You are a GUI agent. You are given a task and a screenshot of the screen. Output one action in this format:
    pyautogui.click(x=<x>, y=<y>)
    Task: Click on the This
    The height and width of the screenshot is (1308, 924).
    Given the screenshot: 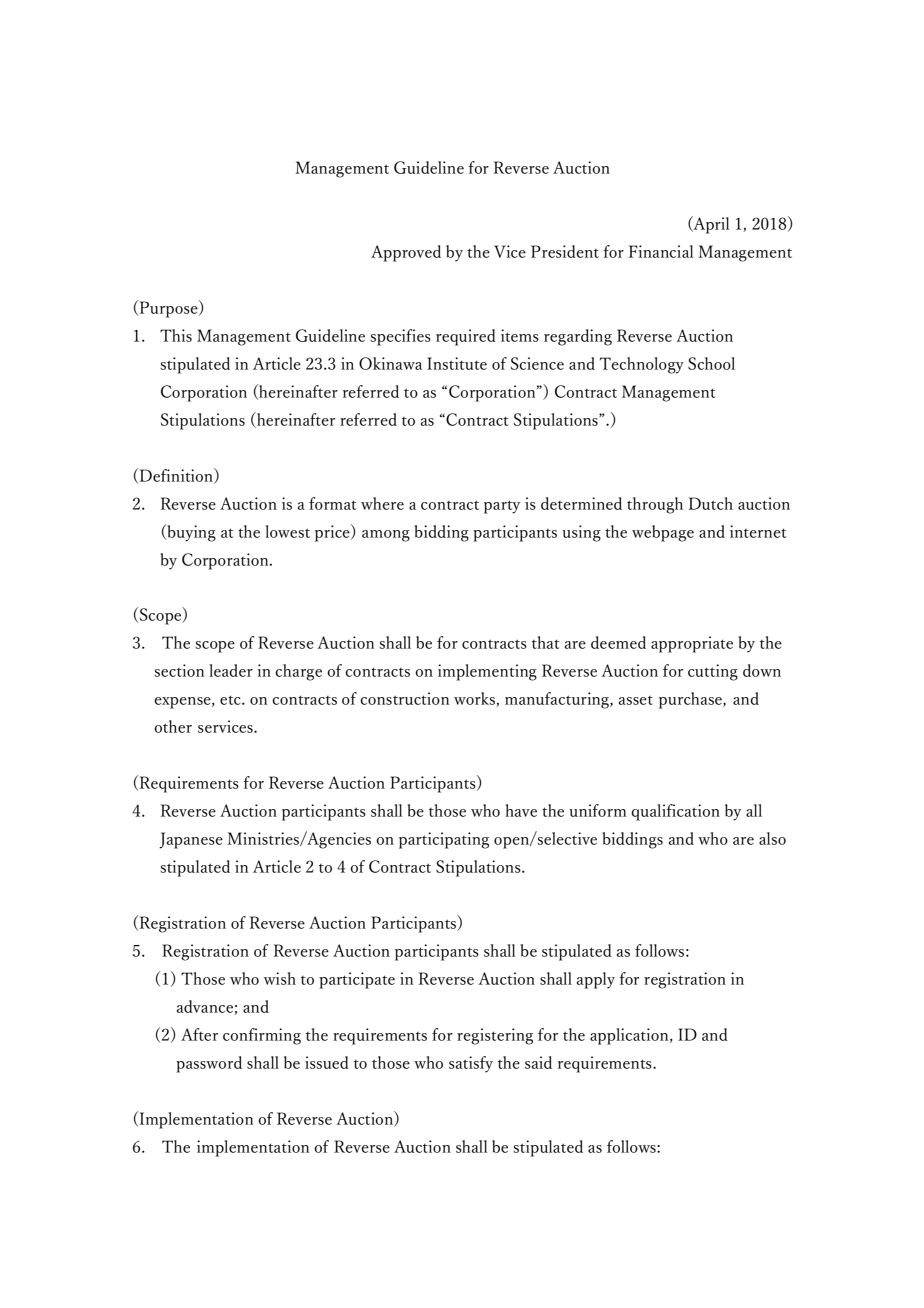 What is the action you would take?
    pyautogui.click(x=176, y=335)
